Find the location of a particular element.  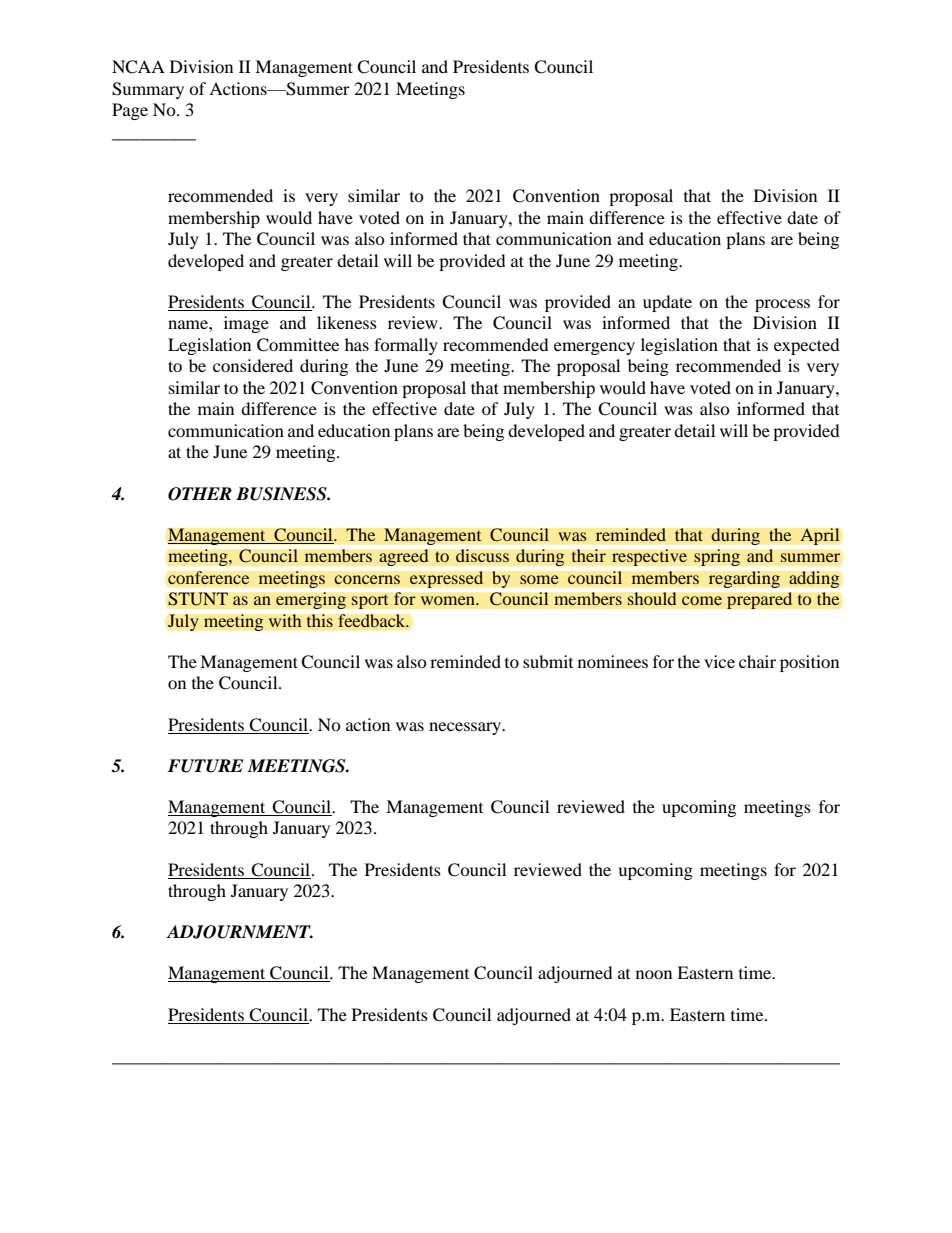

OTHER is located at coordinates (200, 494).
